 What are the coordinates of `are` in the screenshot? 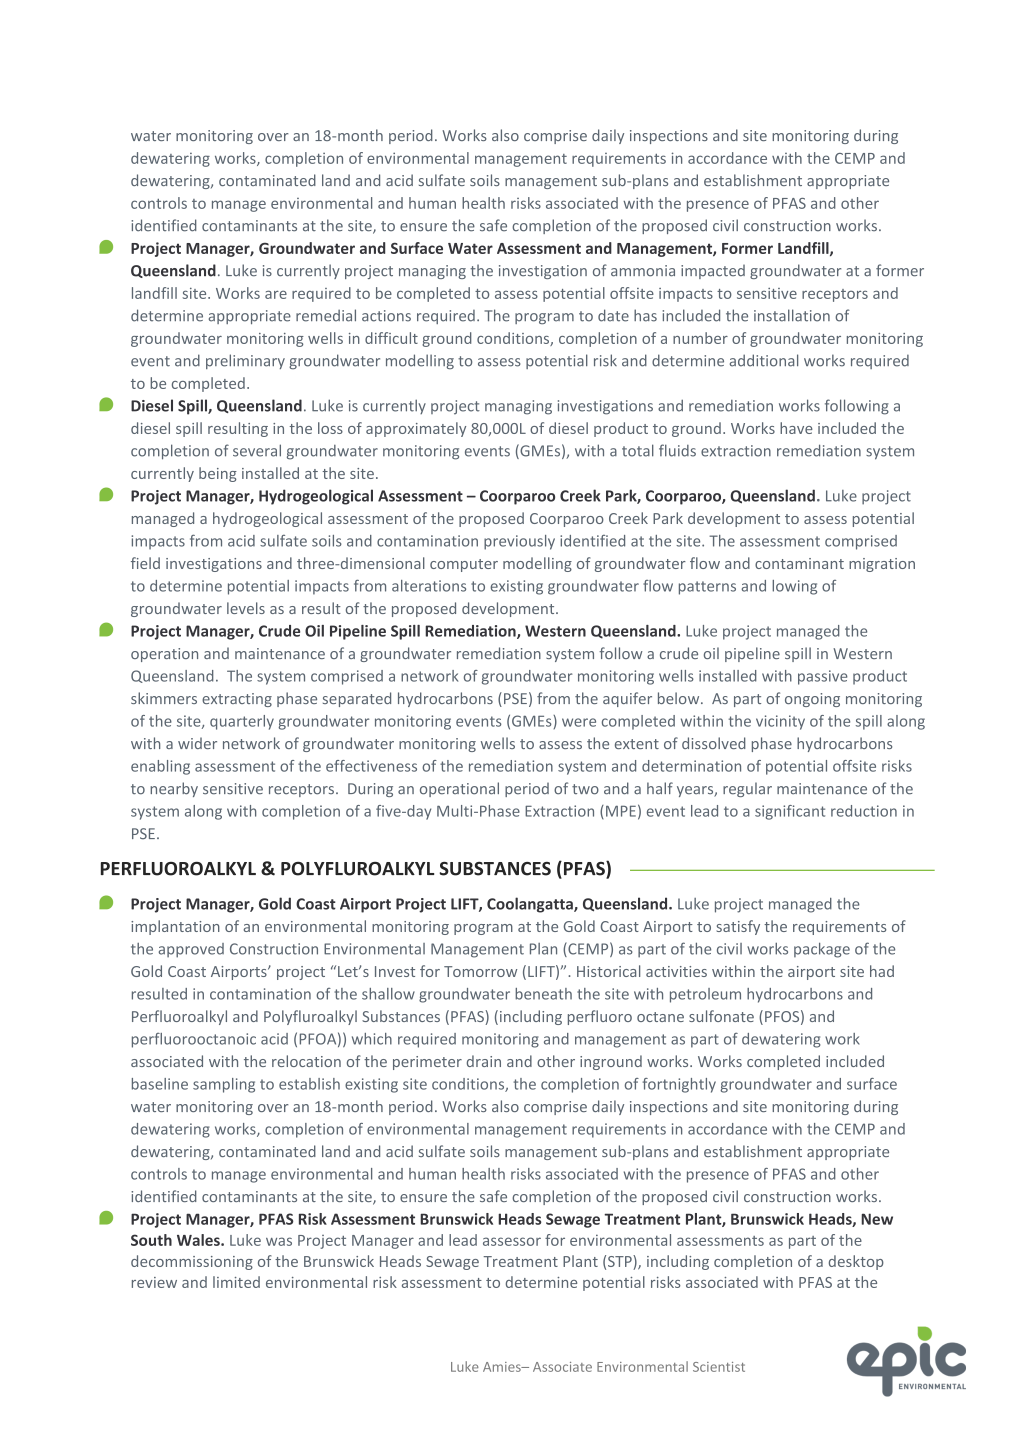 It's located at (276, 294).
